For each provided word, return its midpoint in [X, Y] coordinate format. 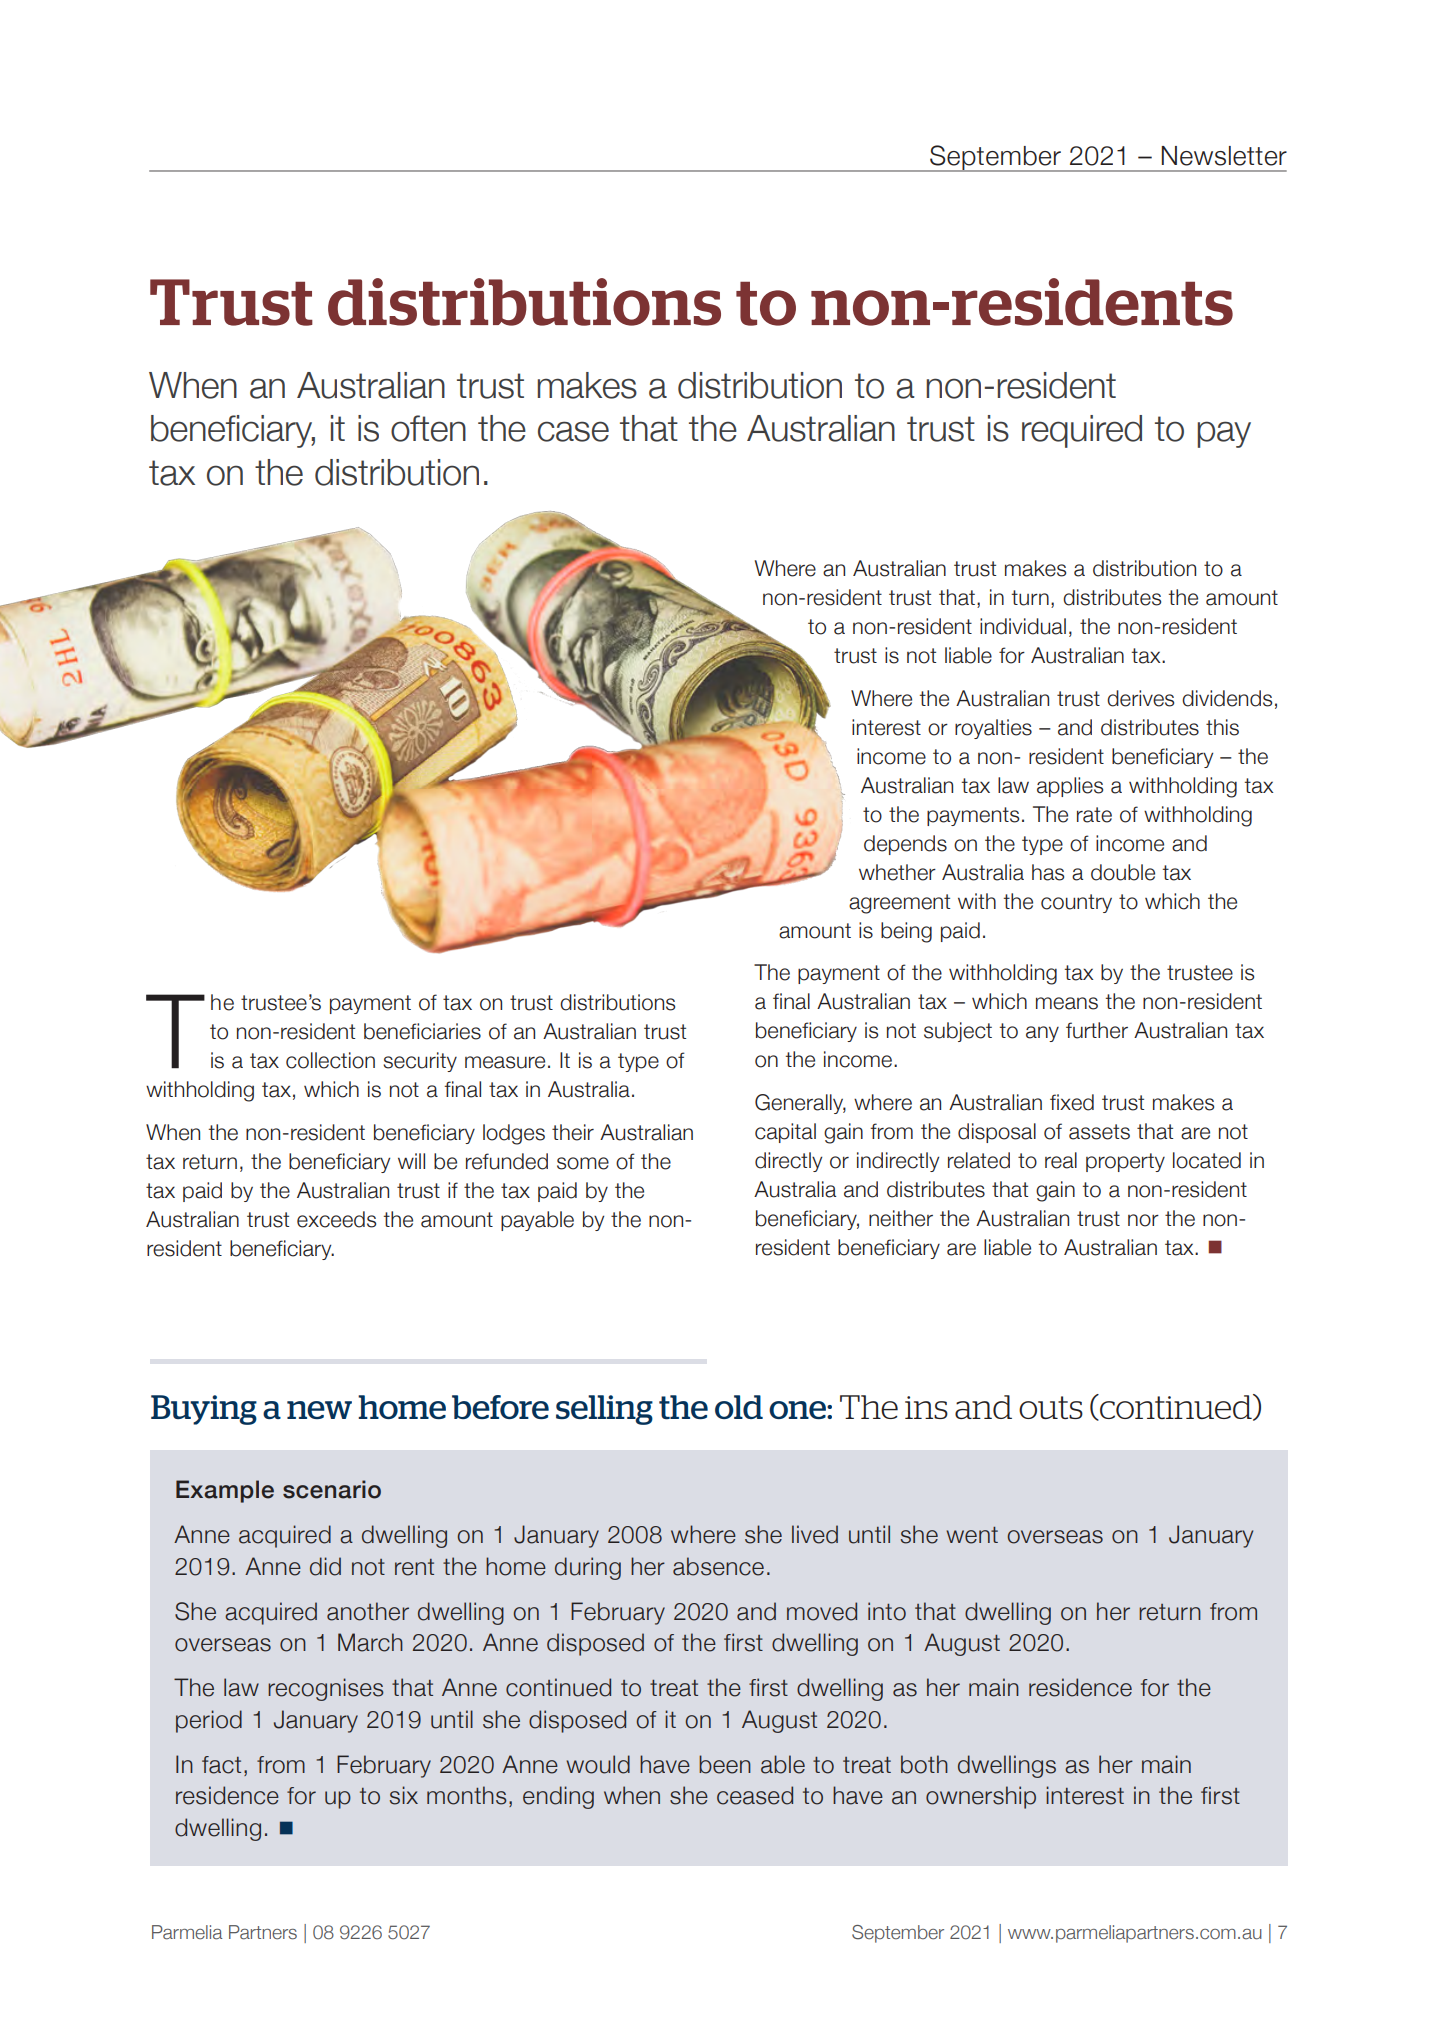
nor [1143, 1220]
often [428, 428]
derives [1140, 698]
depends [905, 845]
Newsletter [1224, 156]
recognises [326, 1689]
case [573, 431]
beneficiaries [422, 1031]
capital [785, 1133]
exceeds [336, 1219]
